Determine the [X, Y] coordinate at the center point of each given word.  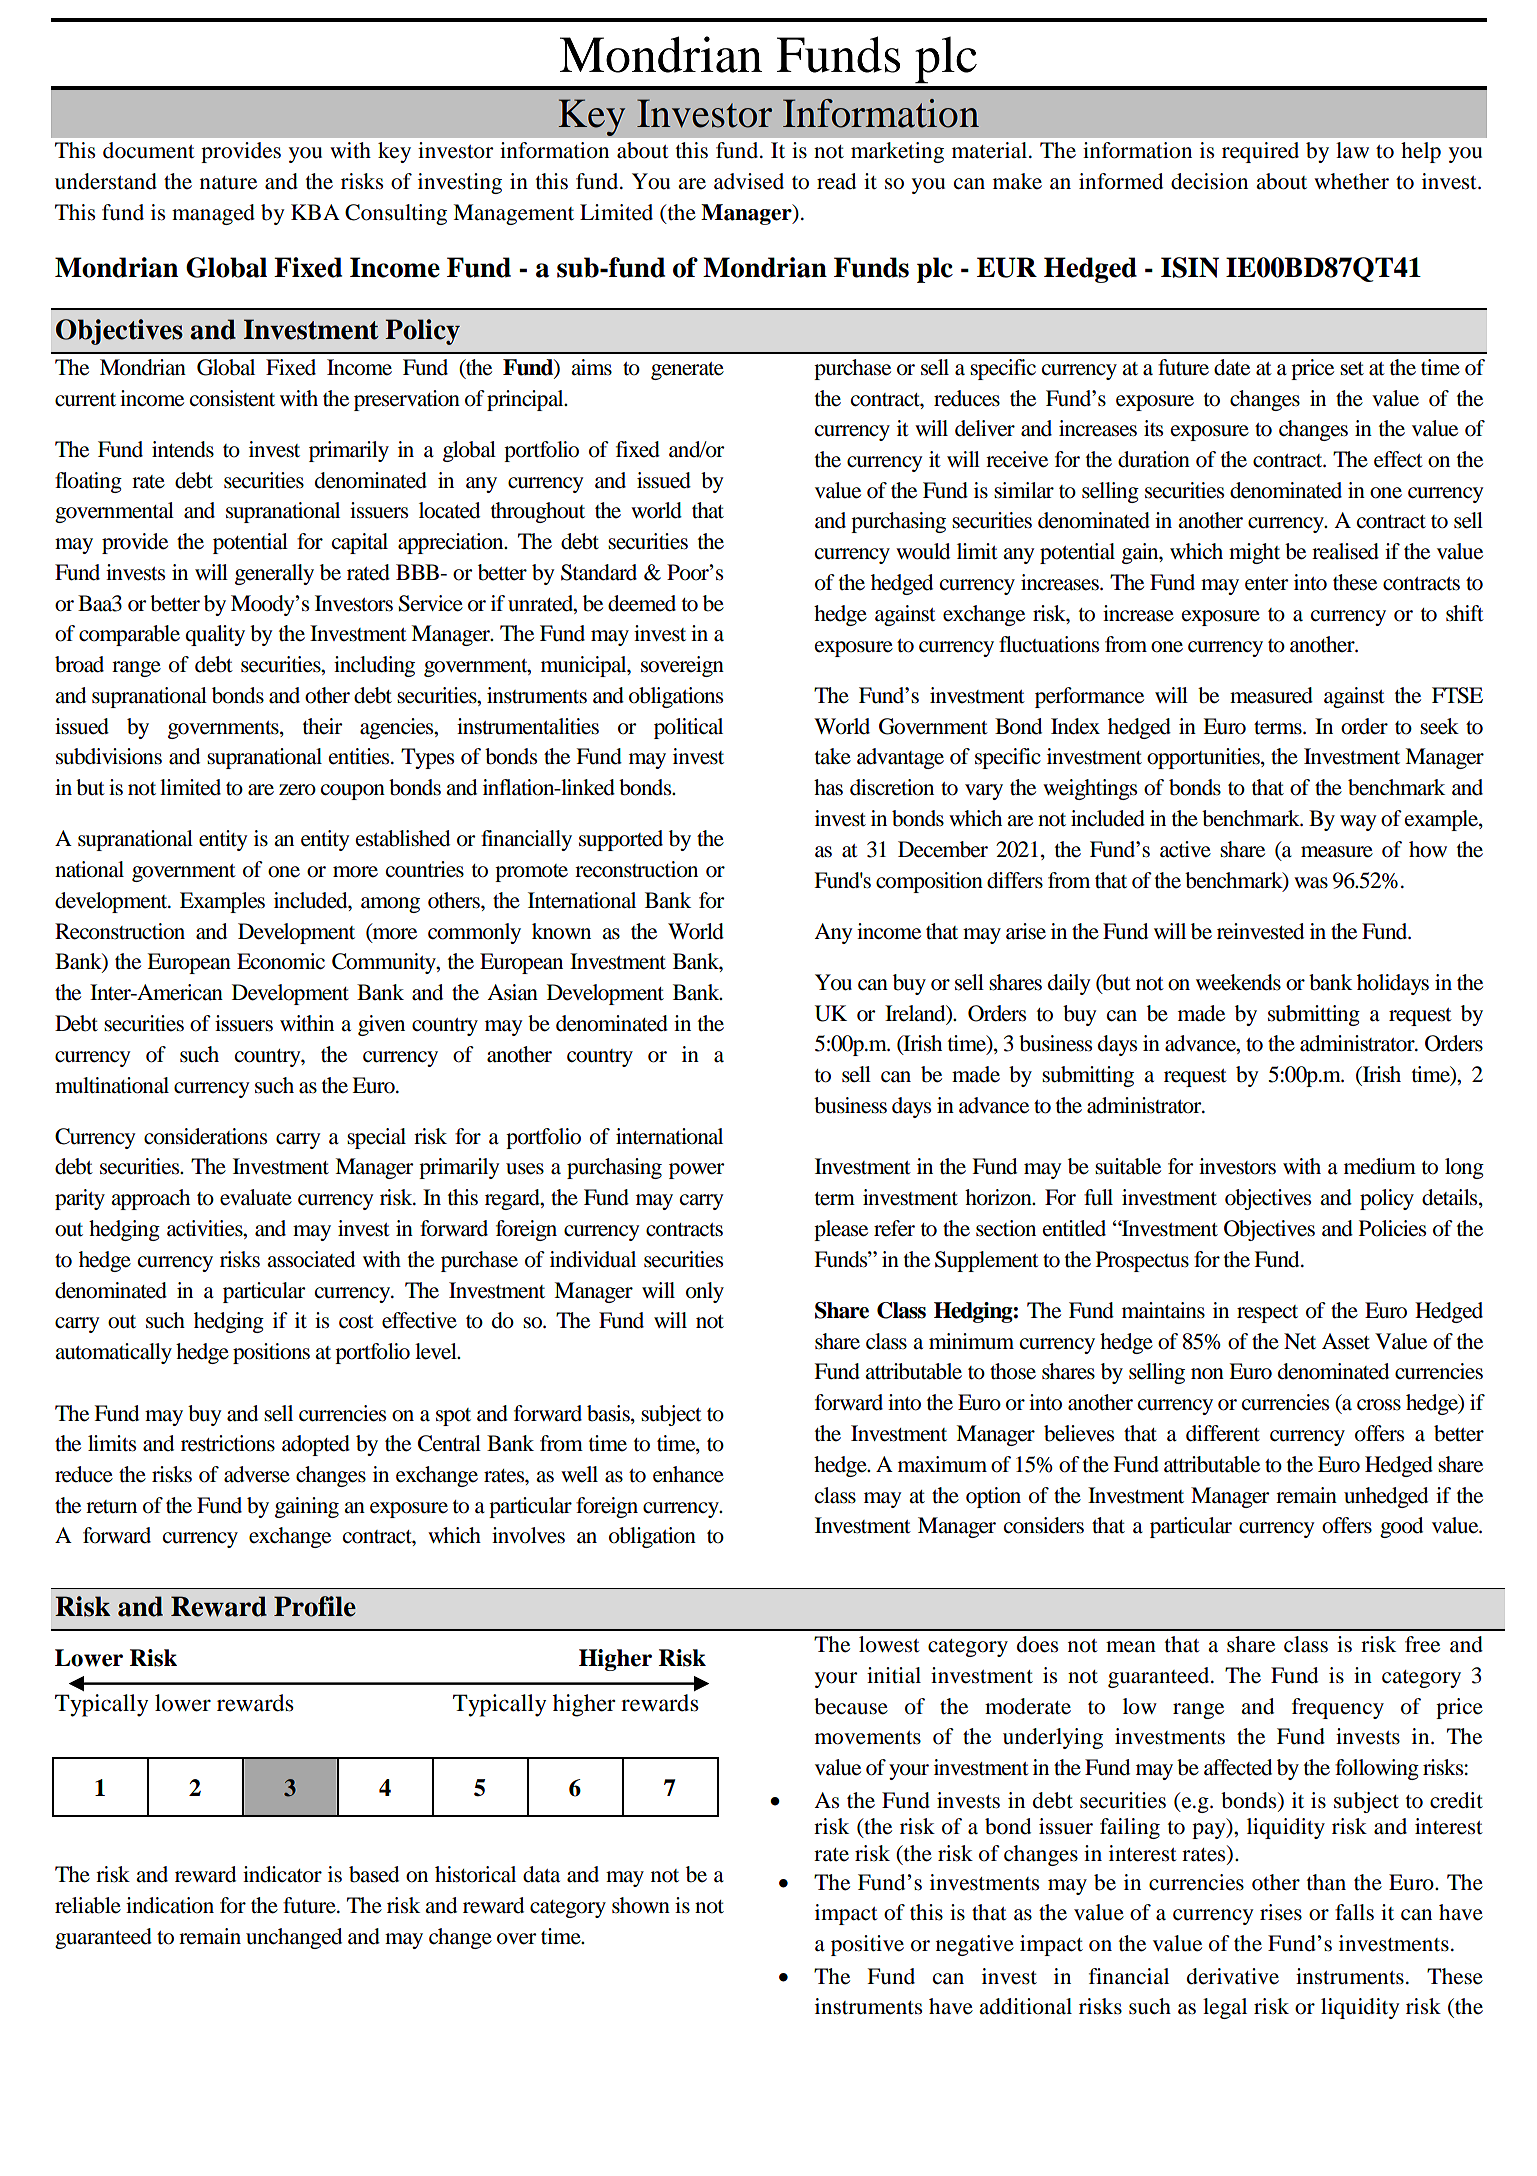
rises [1281, 1912]
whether [1351, 181]
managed [213, 214]
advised [749, 181]
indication [170, 1905]
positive [867, 1945]
